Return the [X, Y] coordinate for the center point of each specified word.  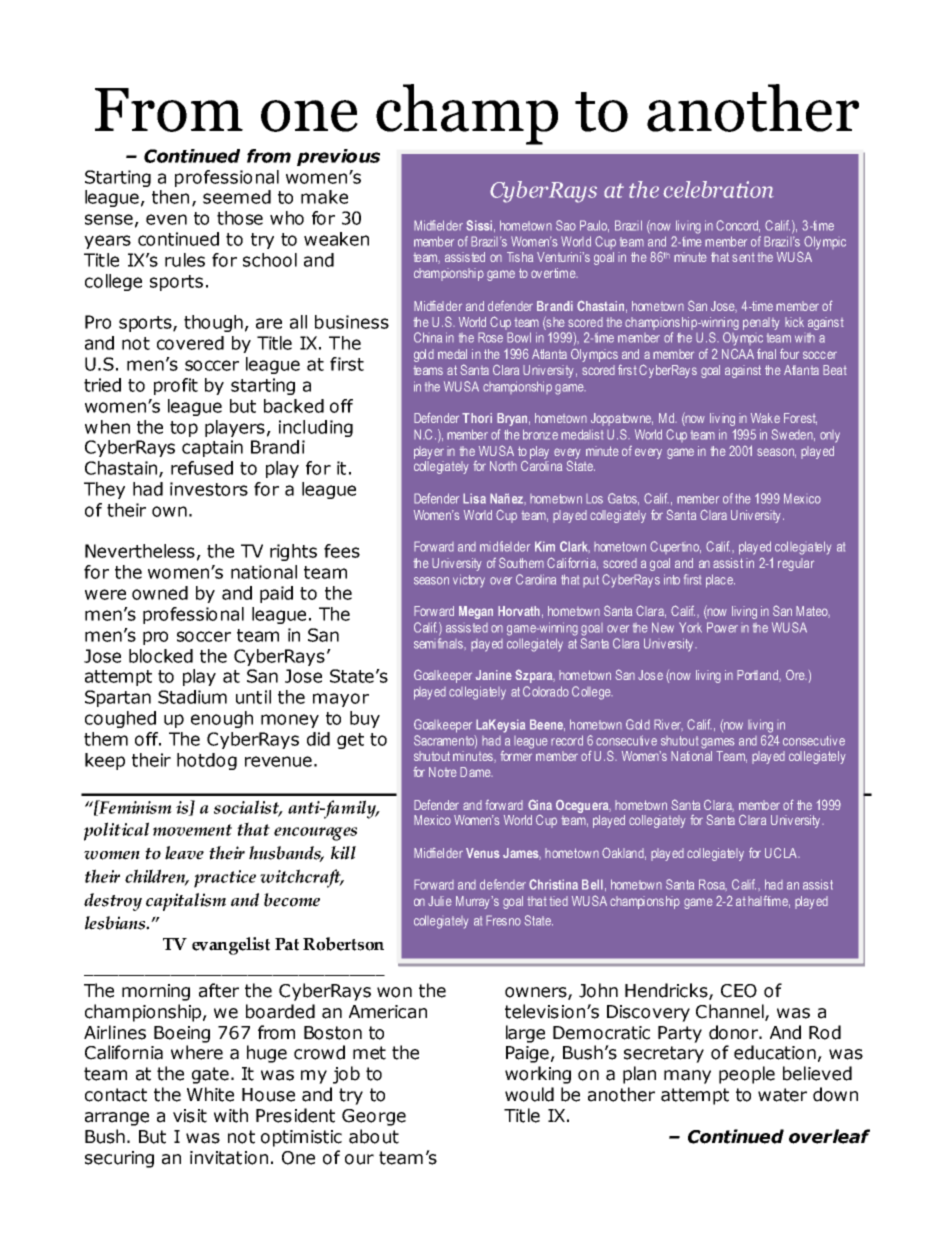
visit [190, 1116]
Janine [493, 675]
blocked [161, 656]
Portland [759, 676]
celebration [718, 189]
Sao [566, 225]
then [170, 197]
